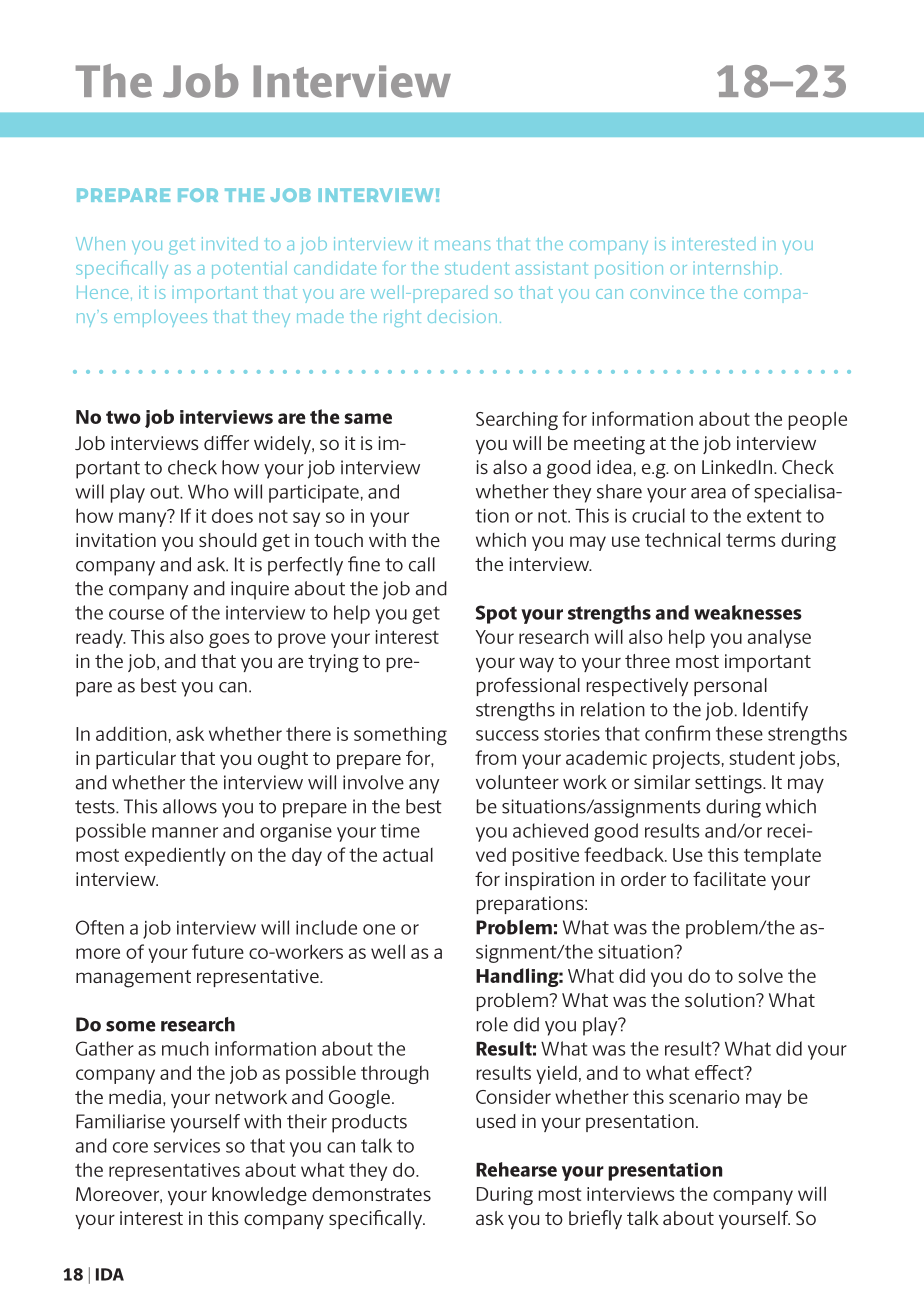  Describe the element at coordinates (736, 270) in the screenshot. I see `internship` at that location.
